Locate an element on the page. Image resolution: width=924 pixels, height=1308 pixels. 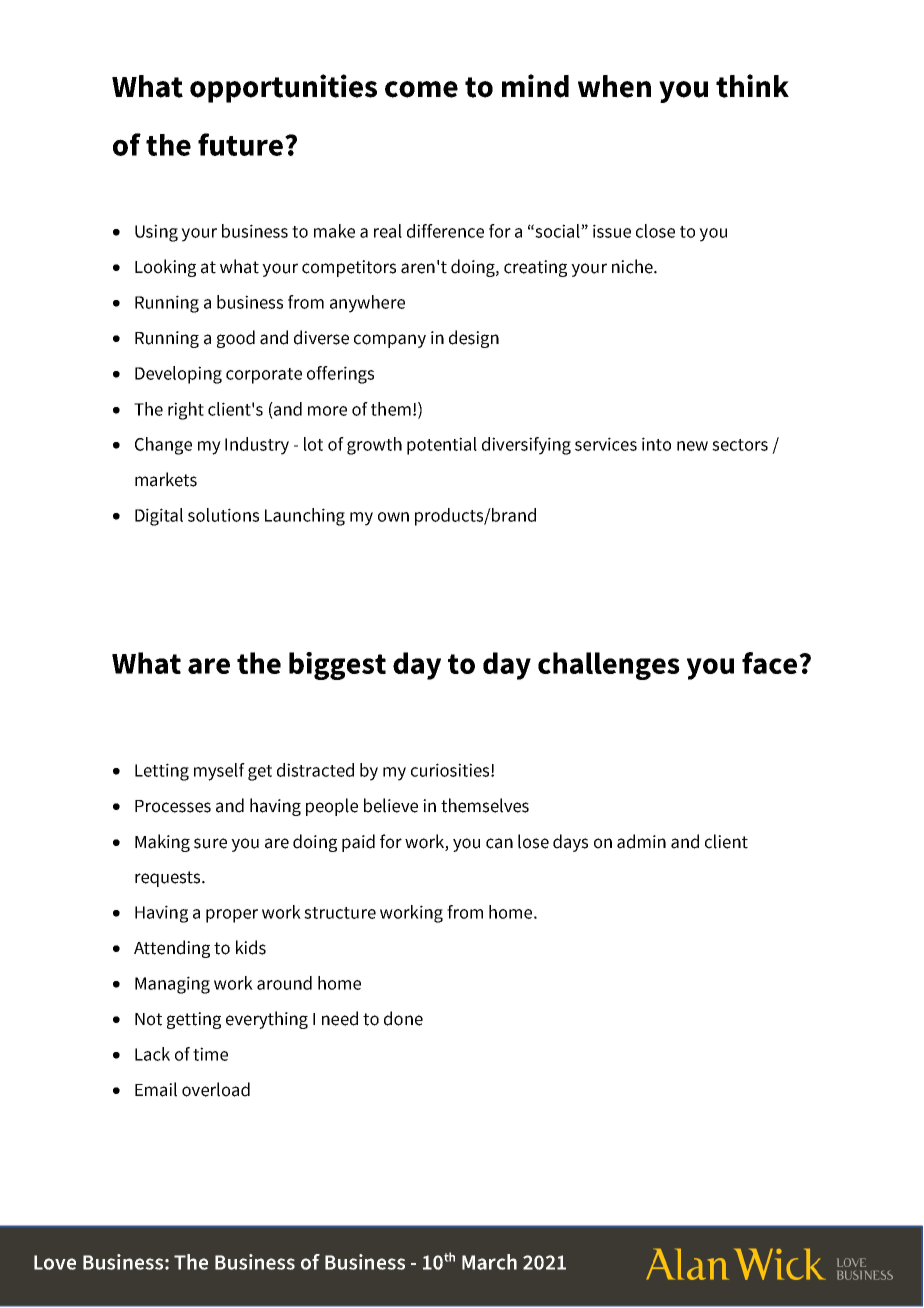
Love is located at coordinates (55, 1262).
